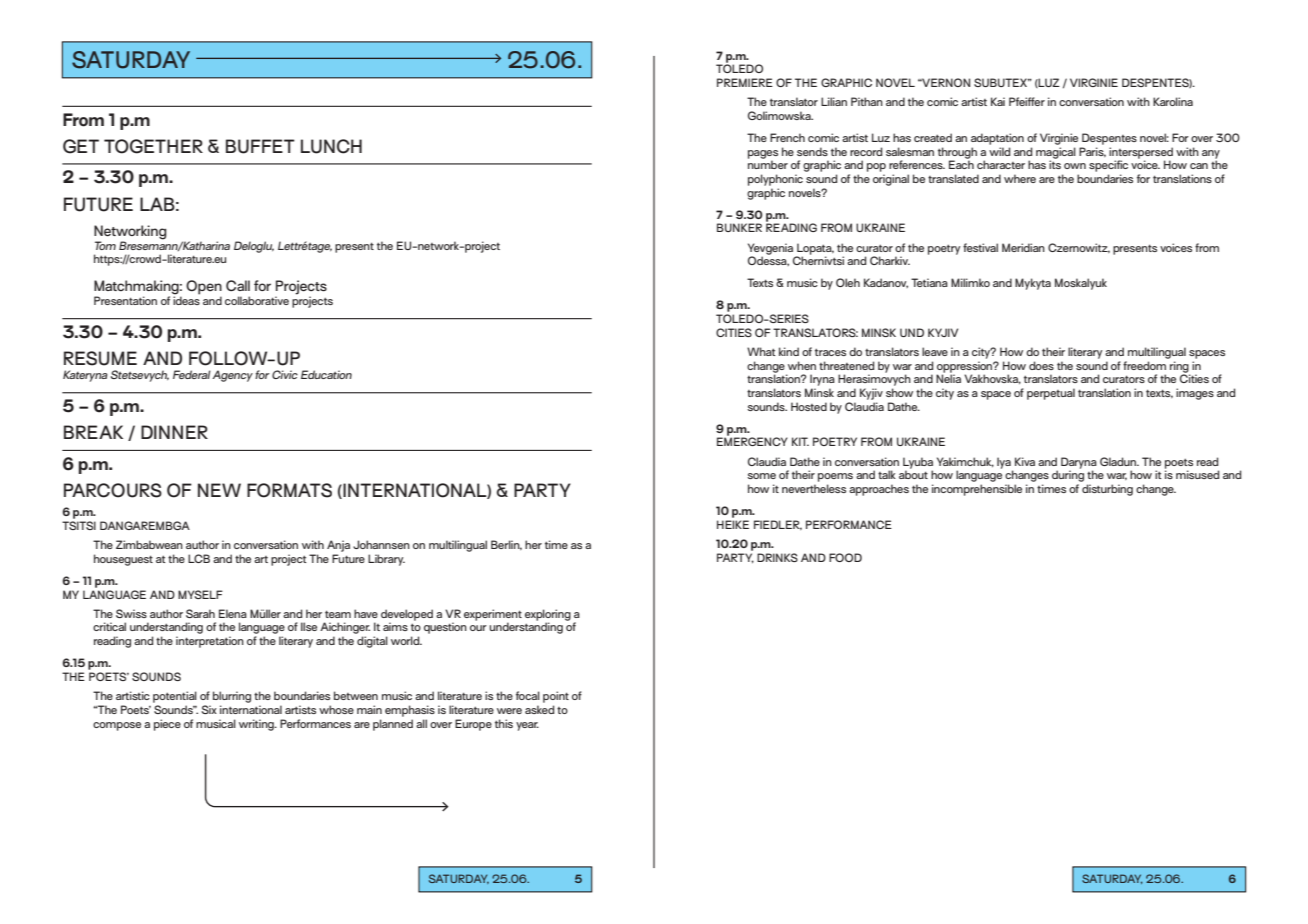 This screenshot has height=924, width=1308. I want to click on BUFFET, so click(260, 146).
